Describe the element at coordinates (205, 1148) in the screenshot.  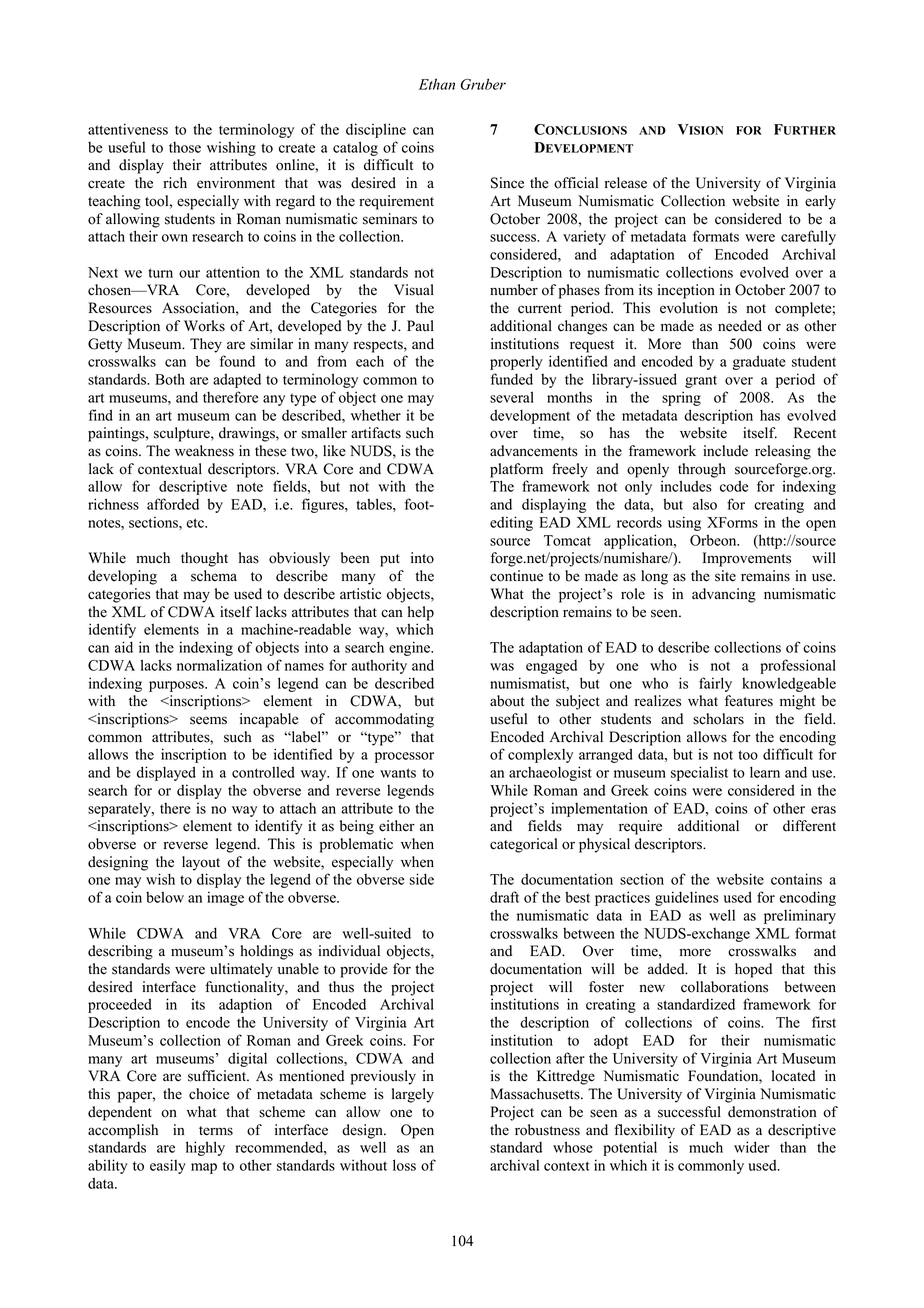
I see `highly` at that location.
